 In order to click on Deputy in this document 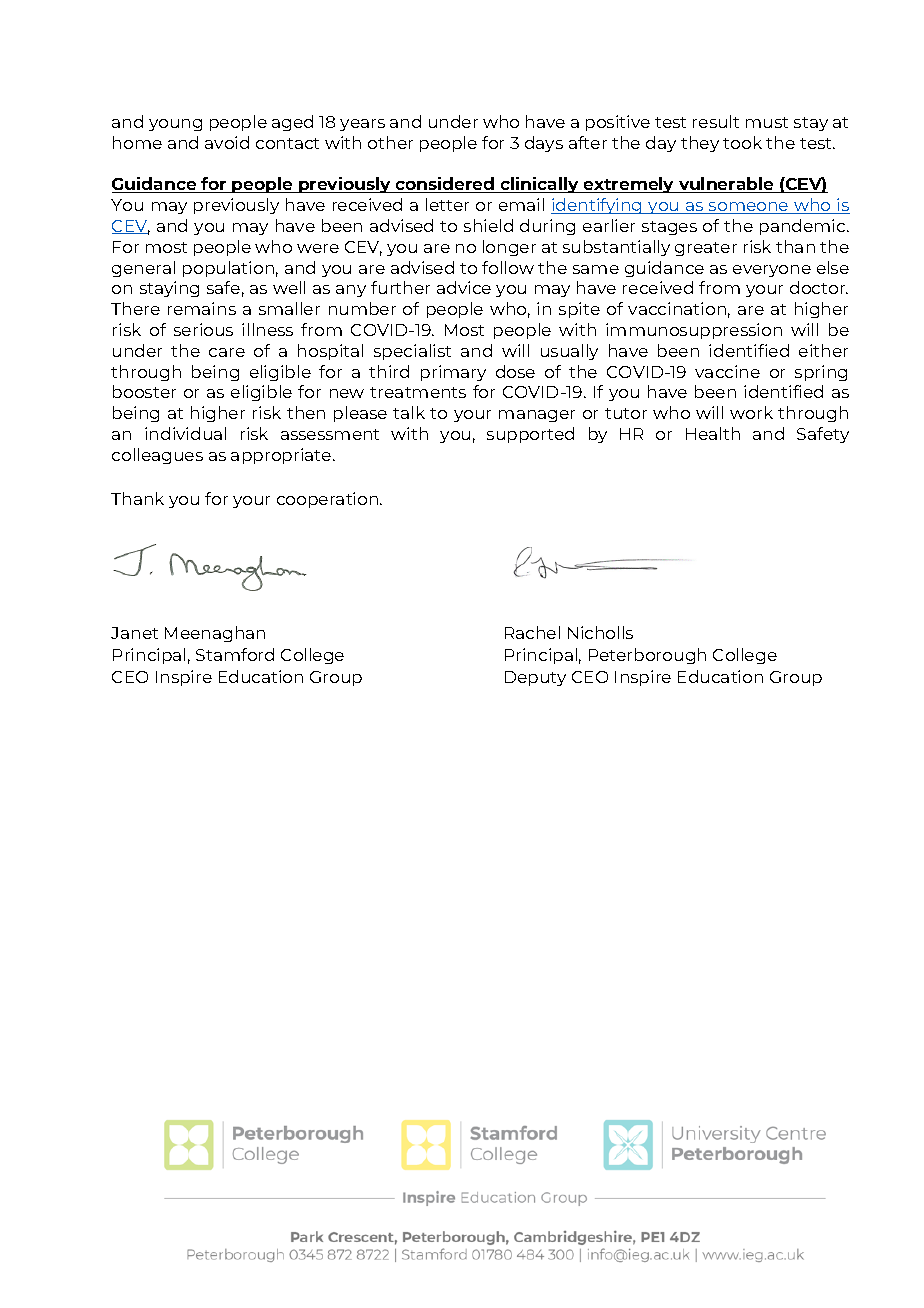, I will do `click(535, 678)`.
